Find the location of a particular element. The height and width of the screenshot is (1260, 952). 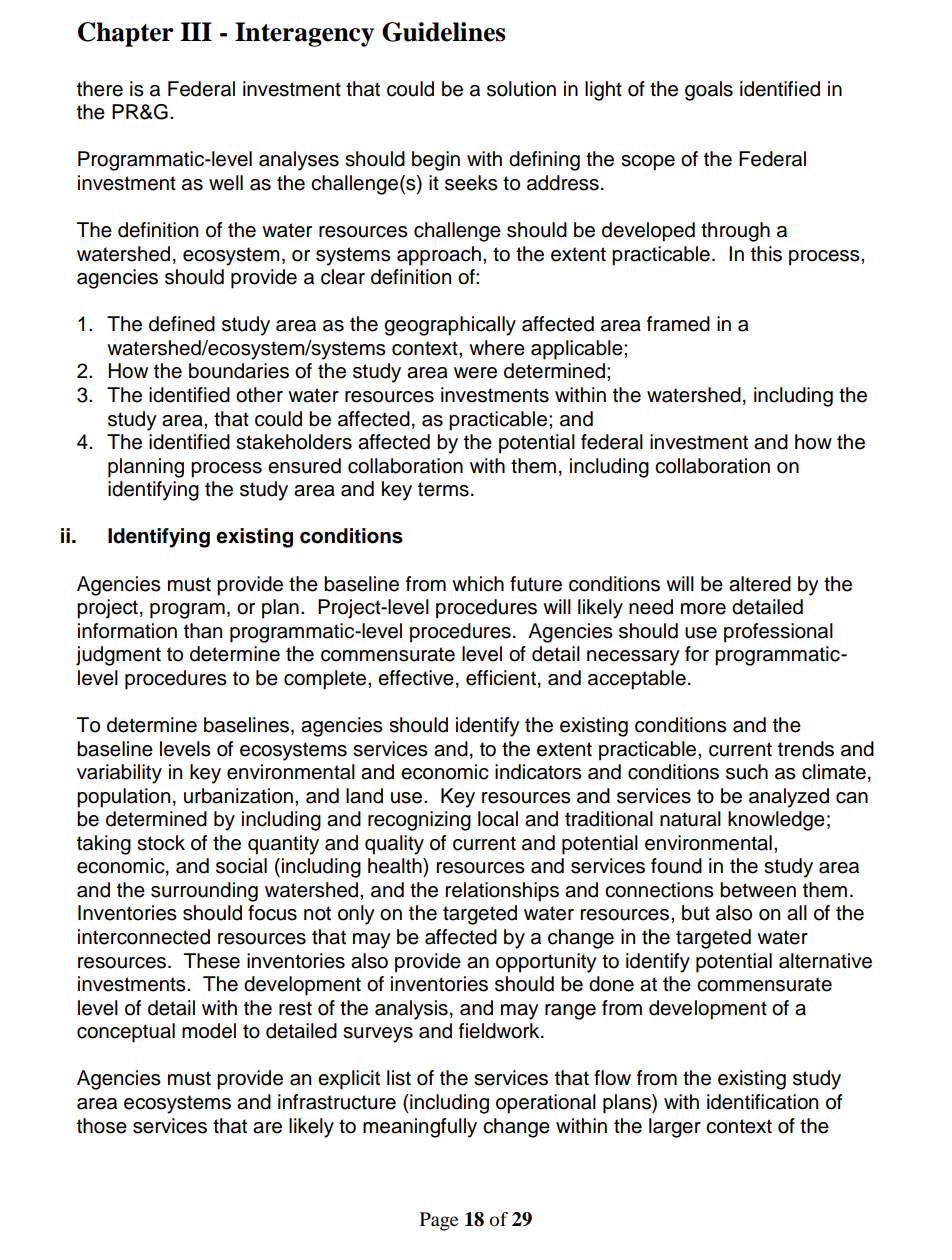

solution is located at coordinates (521, 89).
